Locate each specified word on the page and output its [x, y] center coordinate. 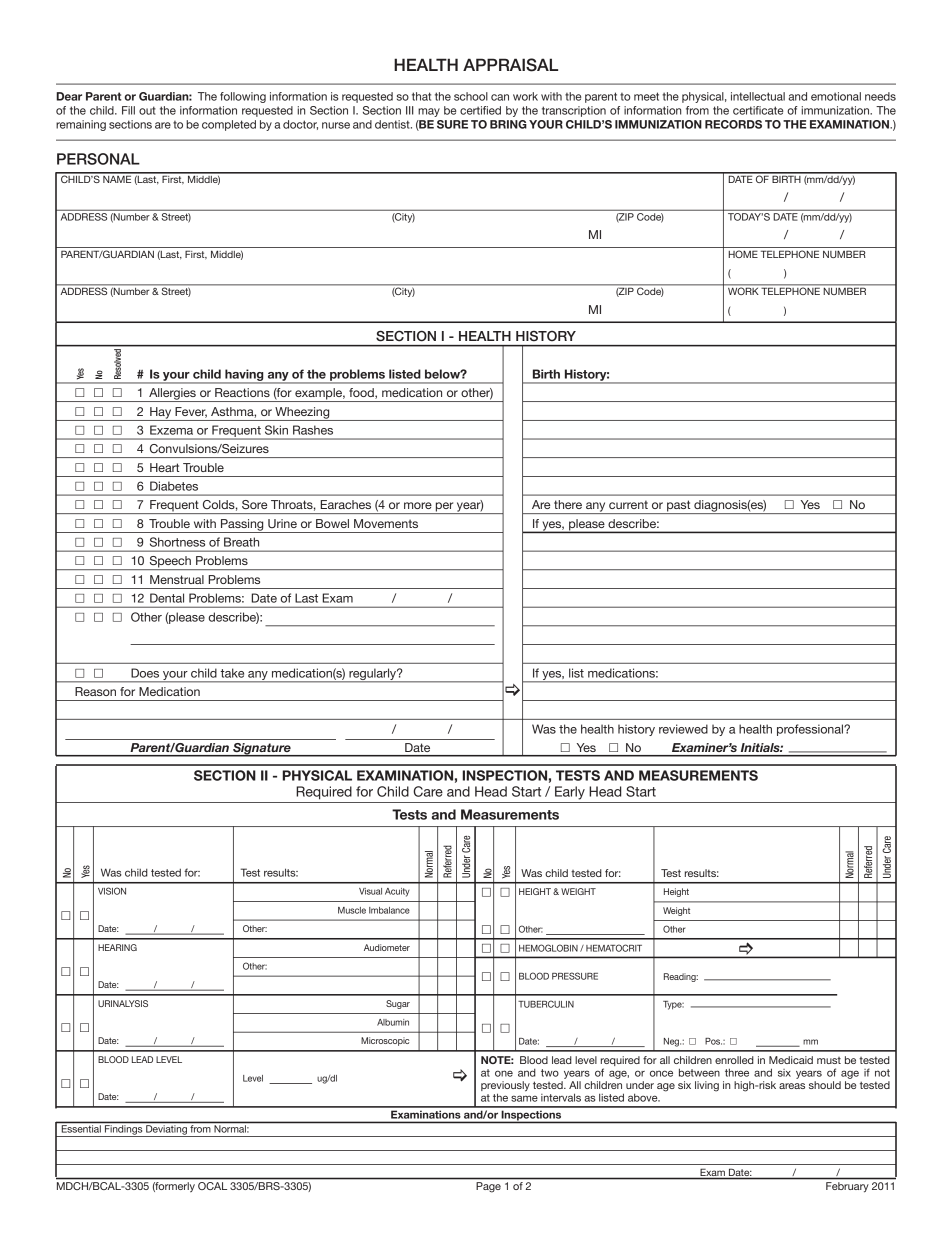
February [847, 1187]
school [471, 96]
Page [489, 1187]
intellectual [758, 96]
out [147, 110]
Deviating [166, 1131]
